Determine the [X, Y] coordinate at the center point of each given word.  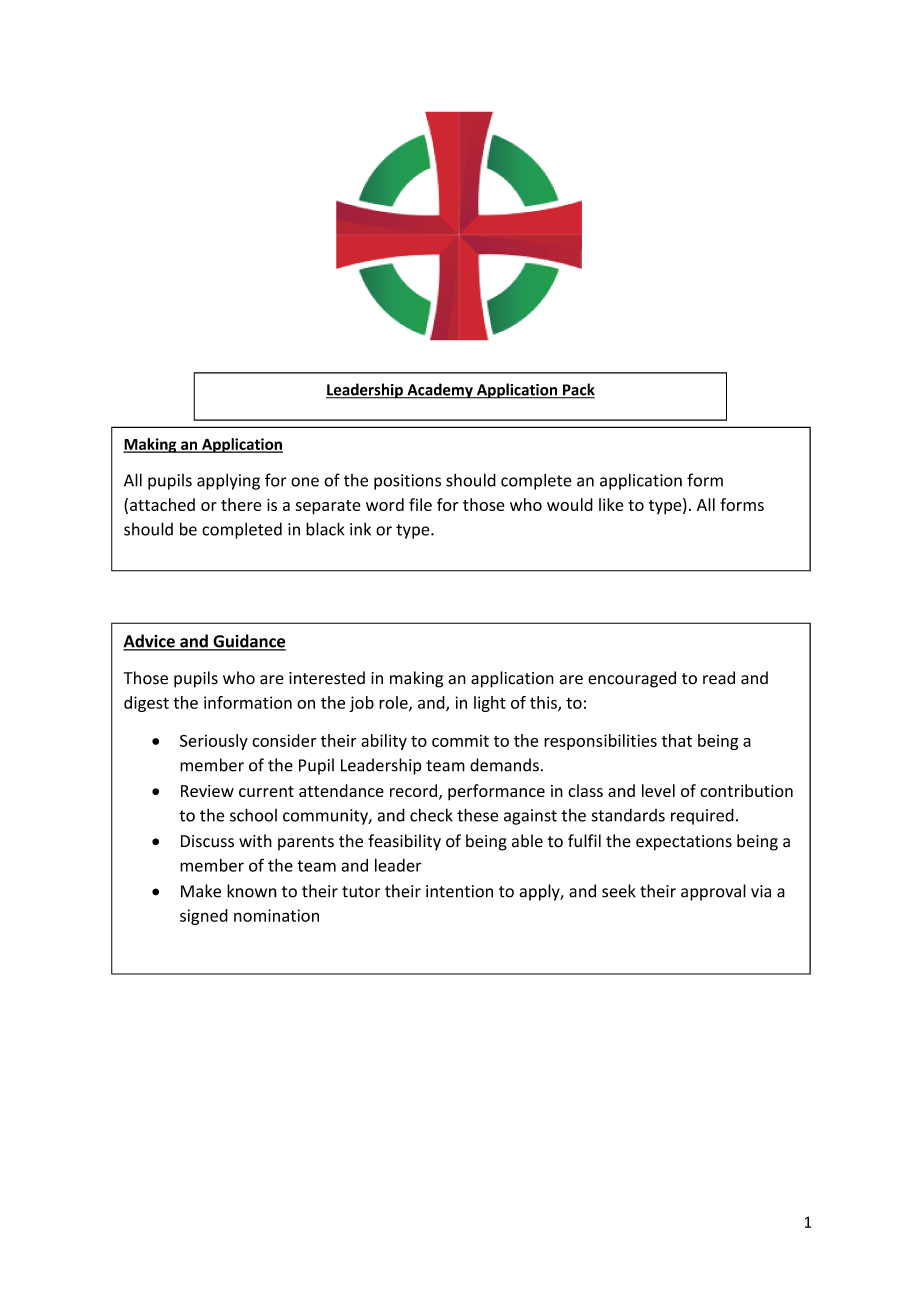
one [305, 482]
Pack [578, 390]
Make [201, 891]
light [490, 704]
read [719, 678]
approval [713, 892]
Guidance [248, 642]
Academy [440, 391]
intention [459, 891]
